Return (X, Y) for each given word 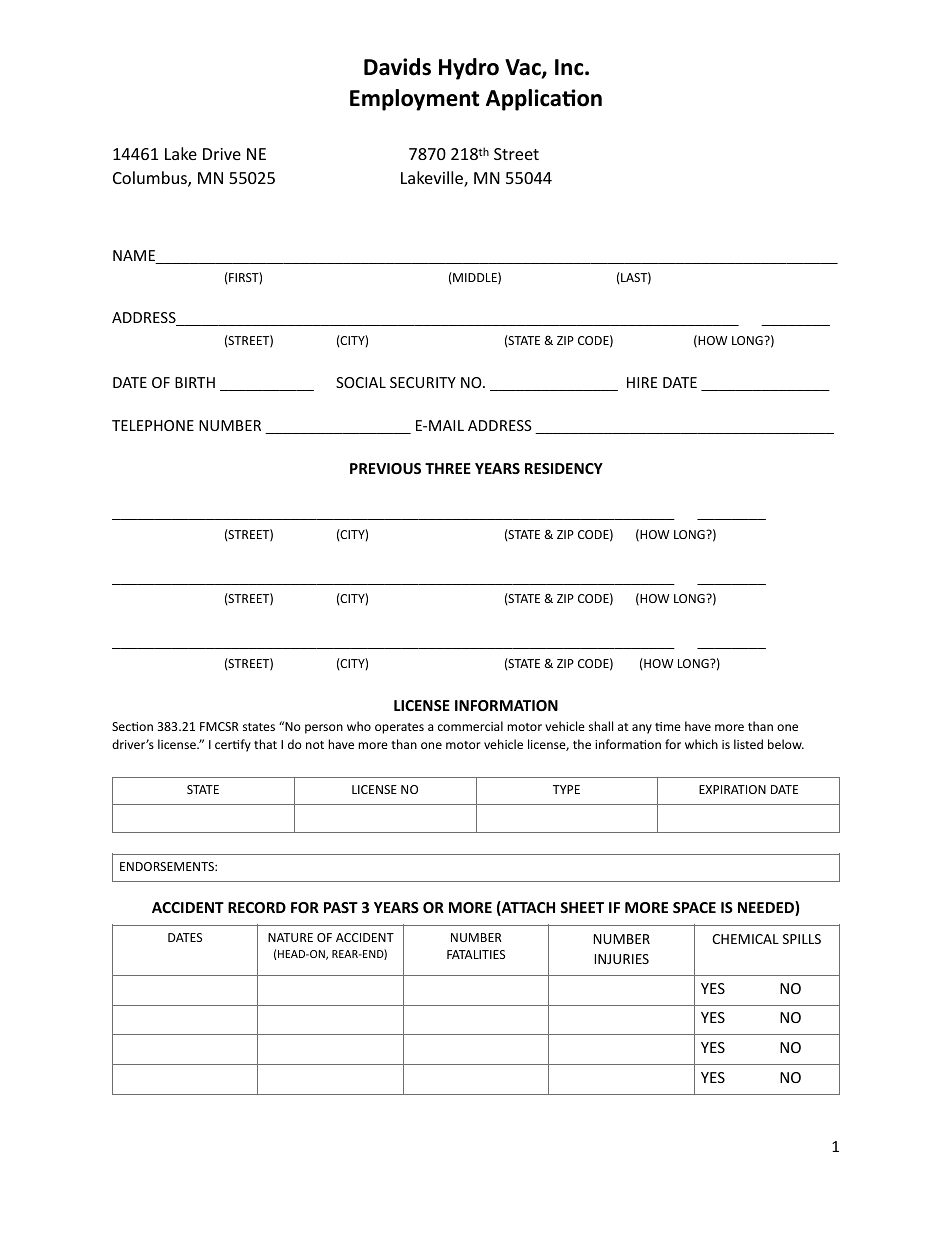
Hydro (469, 69)
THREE (448, 468)
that (265, 744)
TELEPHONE (153, 425)
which (701, 744)
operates (399, 728)
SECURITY (423, 382)
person (324, 729)
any (642, 729)
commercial (470, 726)
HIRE (642, 382)
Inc (570, 67)
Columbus (151, 179)
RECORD (257, 907)
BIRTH (195, 382)
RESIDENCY (564, 468)
